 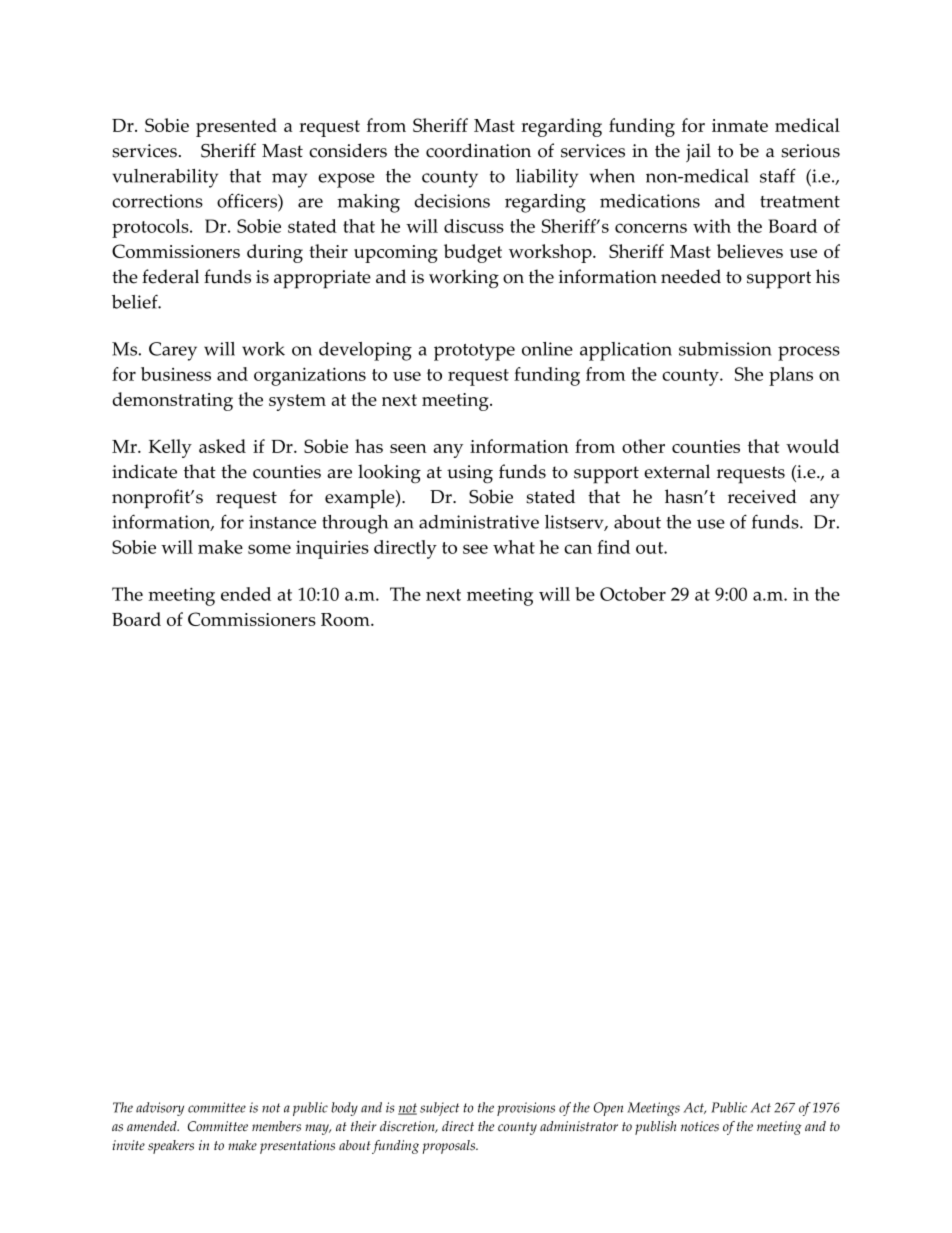 What do you see at coordinates (160, 1109) in the screenshot?
I see `advisory` at bounding box center [160, 1109].
